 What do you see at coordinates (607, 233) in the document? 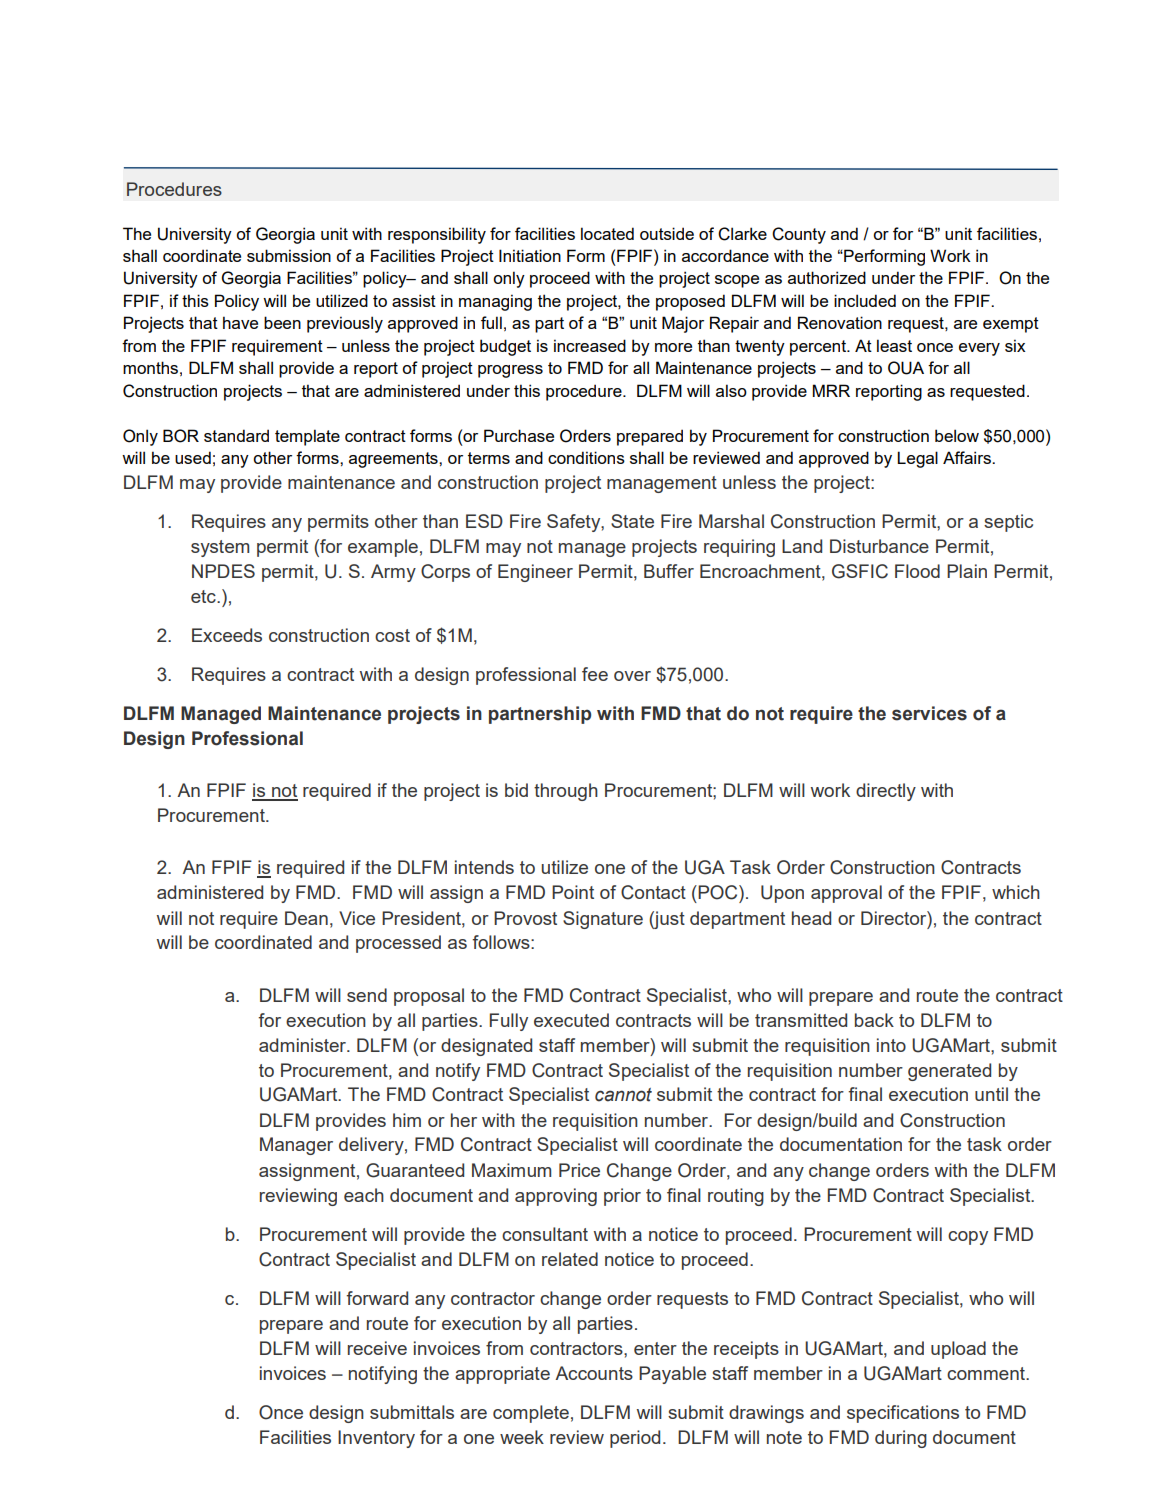
I see `located` at bounding box center [607, 233].
